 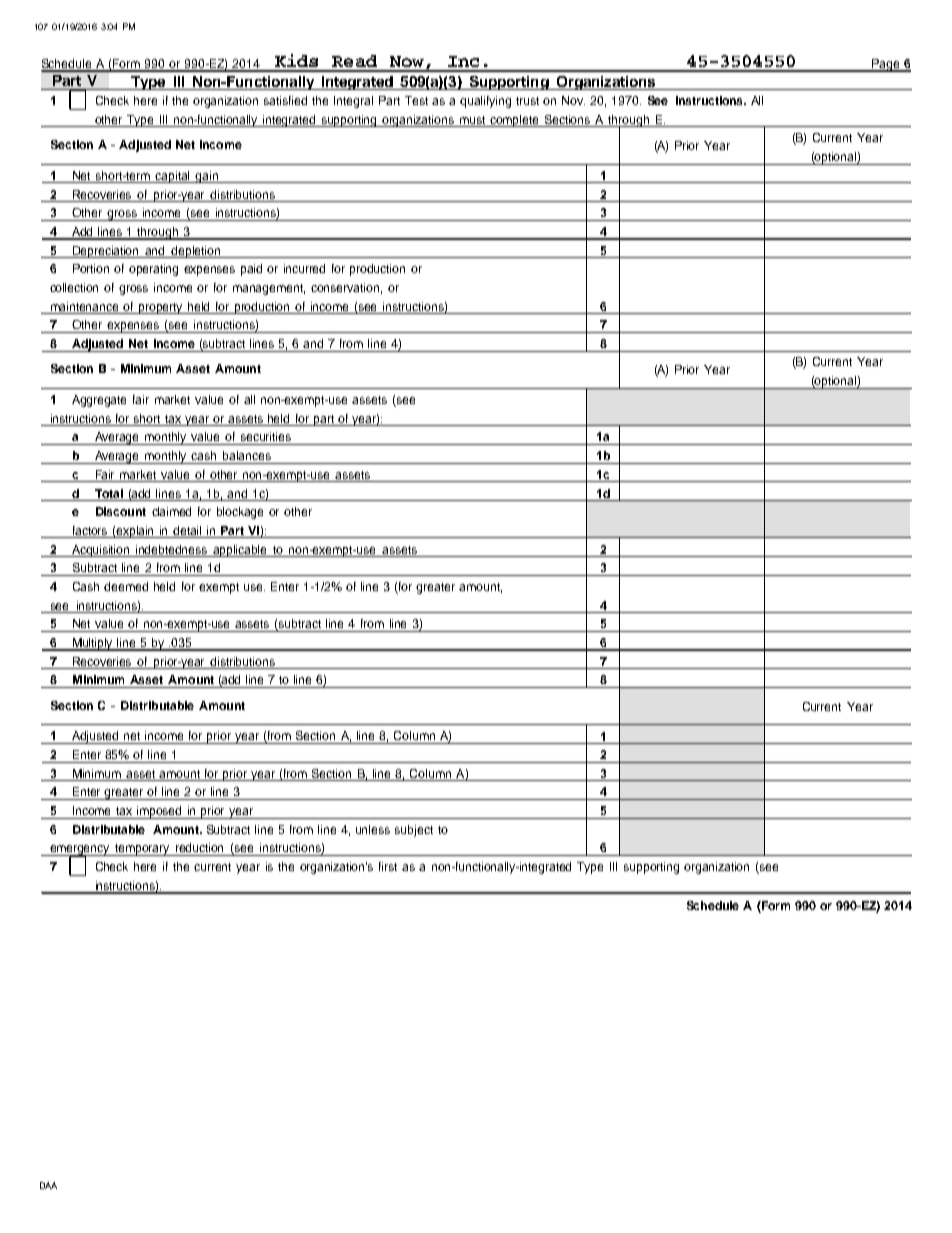 I want to click on unless, so click(x=373, y=829).
